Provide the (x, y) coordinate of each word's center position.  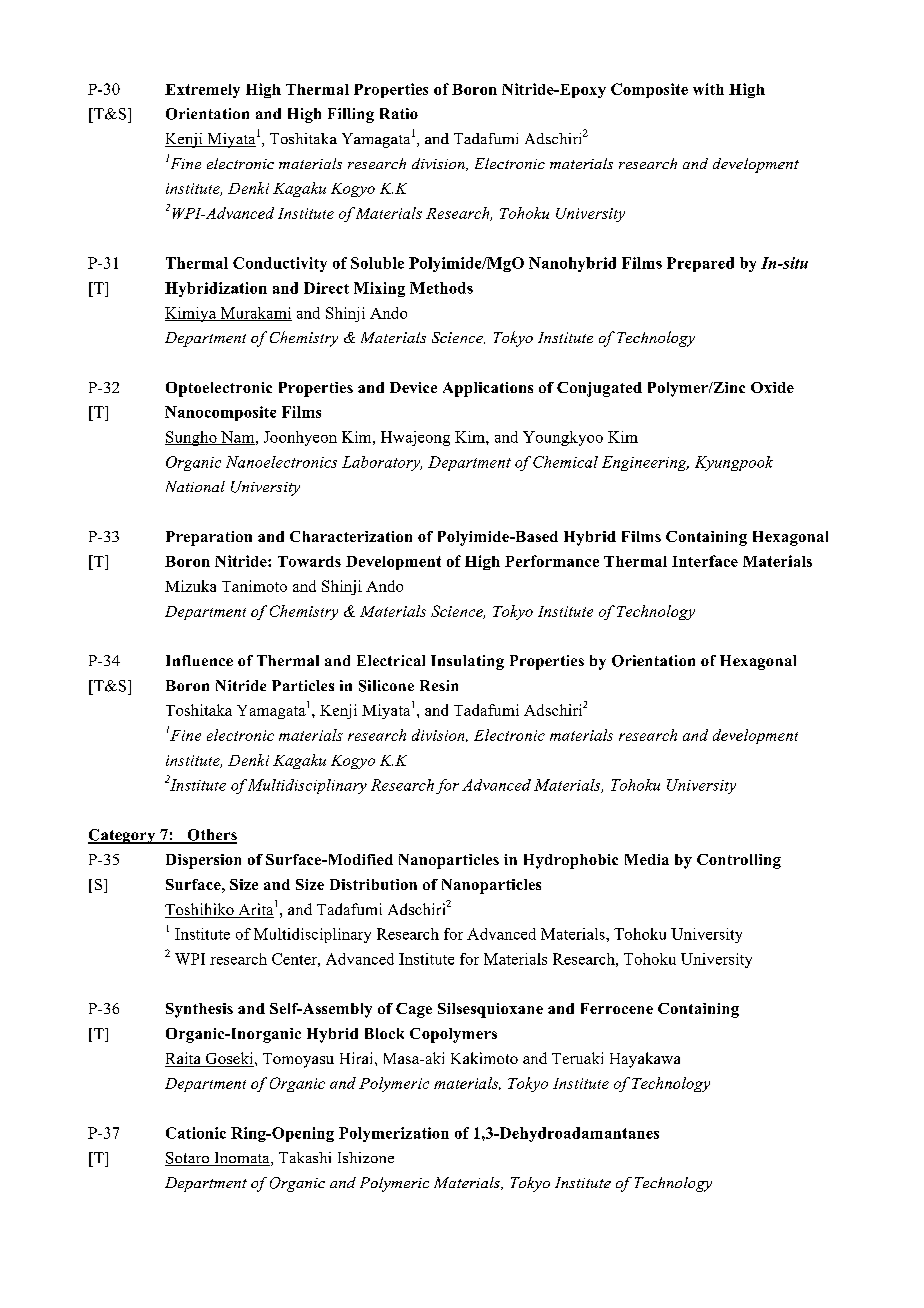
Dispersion (203, 861)
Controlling (739, 861)
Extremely (202, 91)
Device (413, 387)
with (708, 89)
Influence (199, 660)
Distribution (373, 884)
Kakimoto (484, 1058)
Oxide (772, 387)
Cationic (196, 1133)
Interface (705, 561)
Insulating (467, 662)
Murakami (255, 314)
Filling (351, 115)
